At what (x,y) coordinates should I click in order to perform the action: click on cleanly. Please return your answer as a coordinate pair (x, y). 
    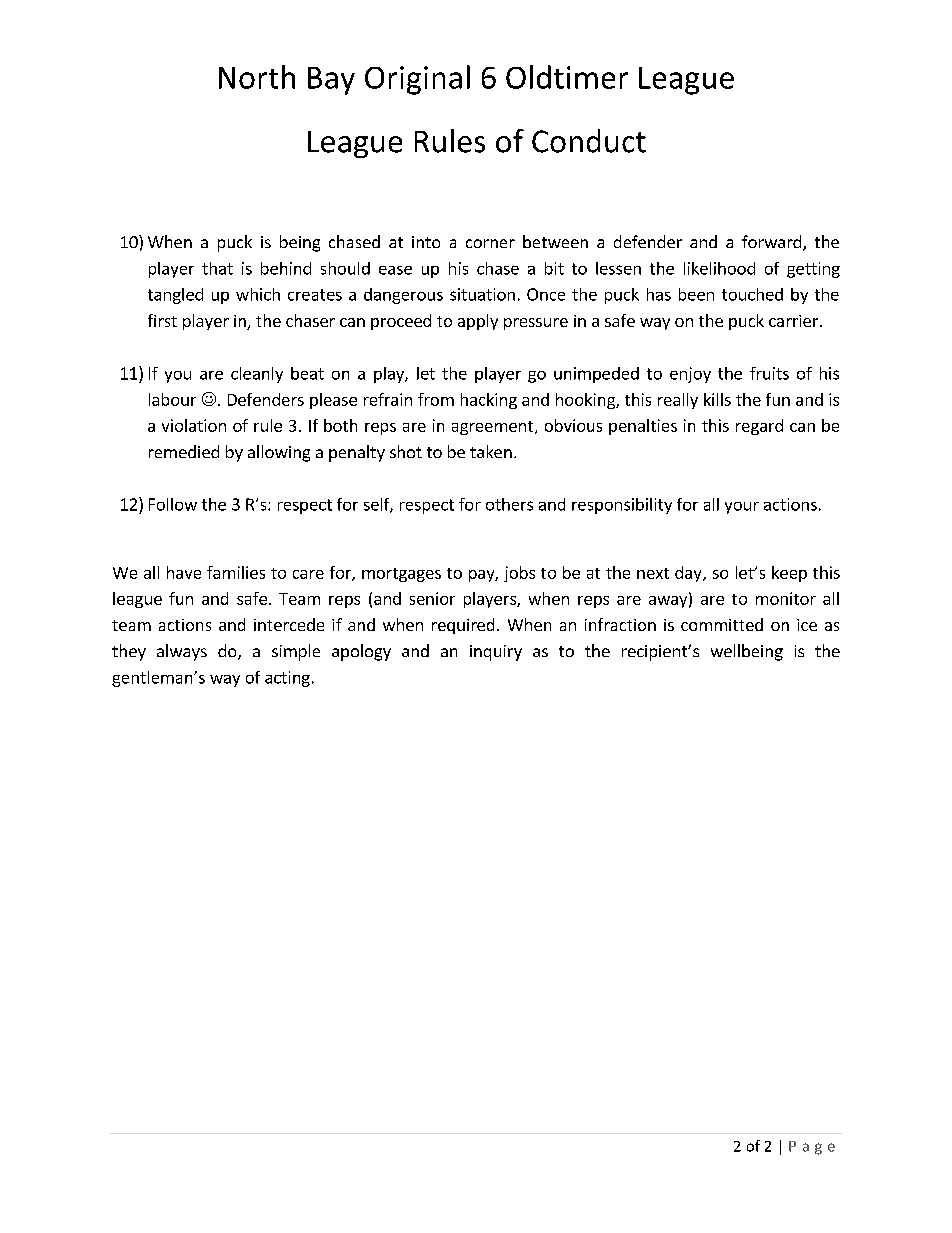
    Looking at the image, I should click on (257, 375).
